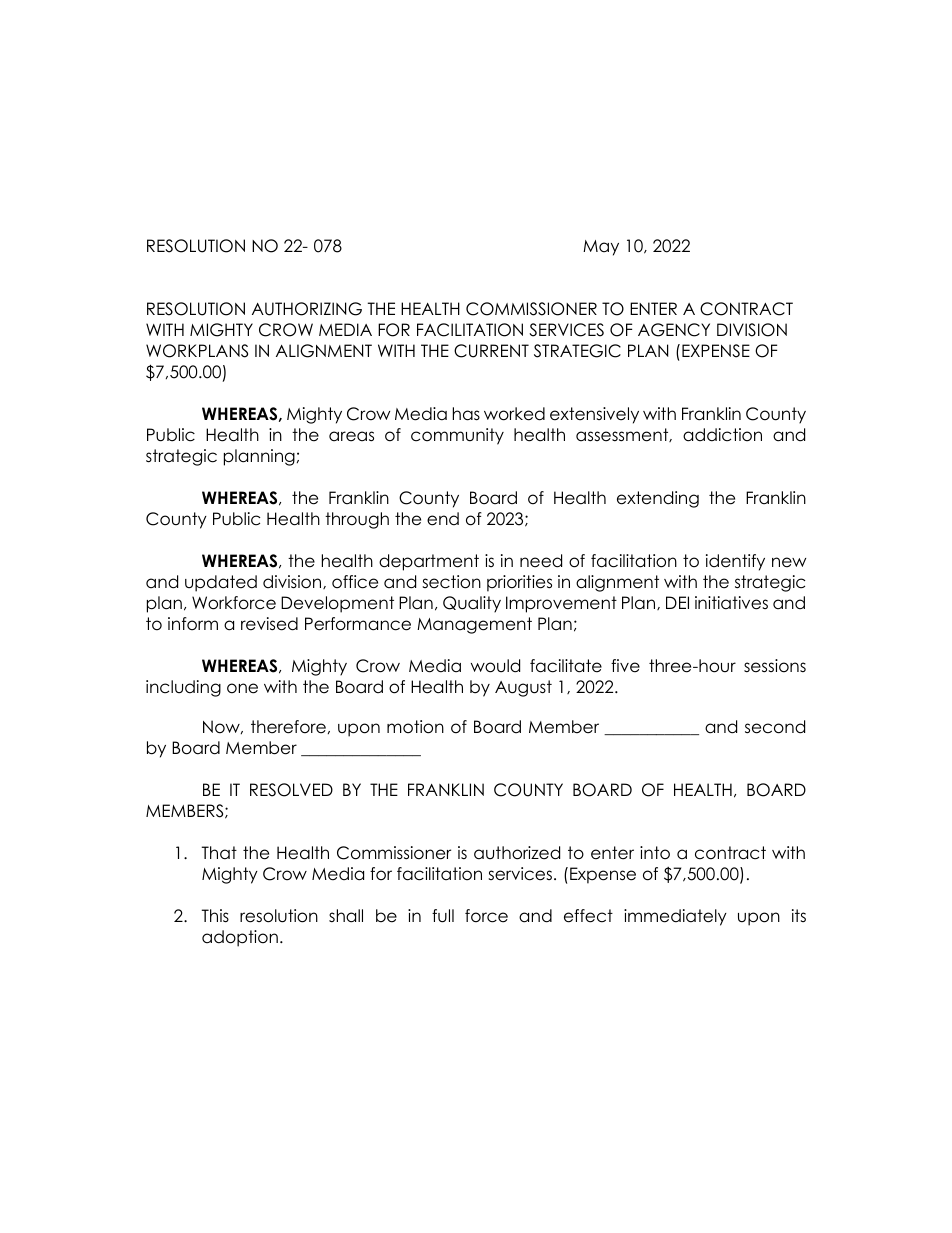 The width and height of the screenshot is (952, 1233). Describe the element at coordinates (674, 330) in the screenshot. I see `AGENCY` at that location.
